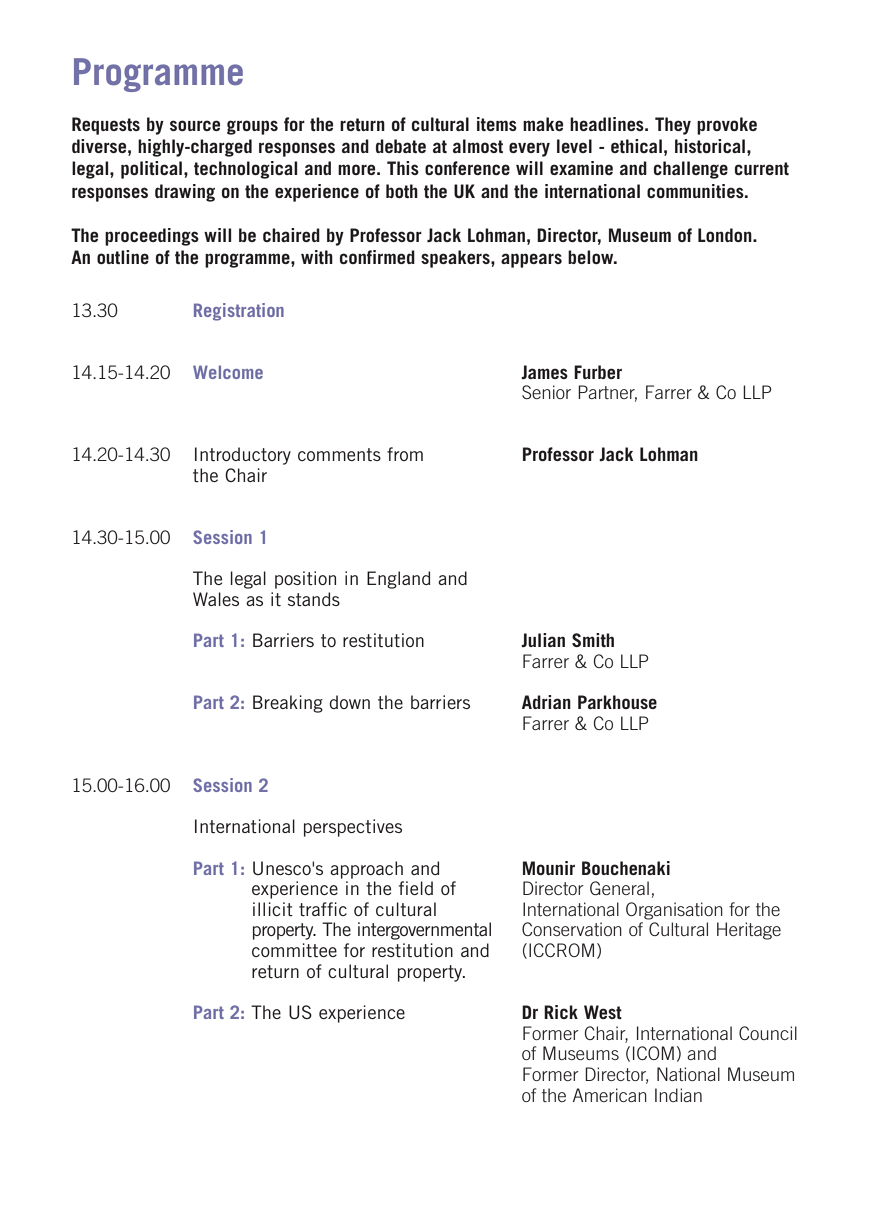 The width and height of the image is (870, 1230). Describe the element at coordinates (691, 170) in the image. I see `challenge` at that location.
